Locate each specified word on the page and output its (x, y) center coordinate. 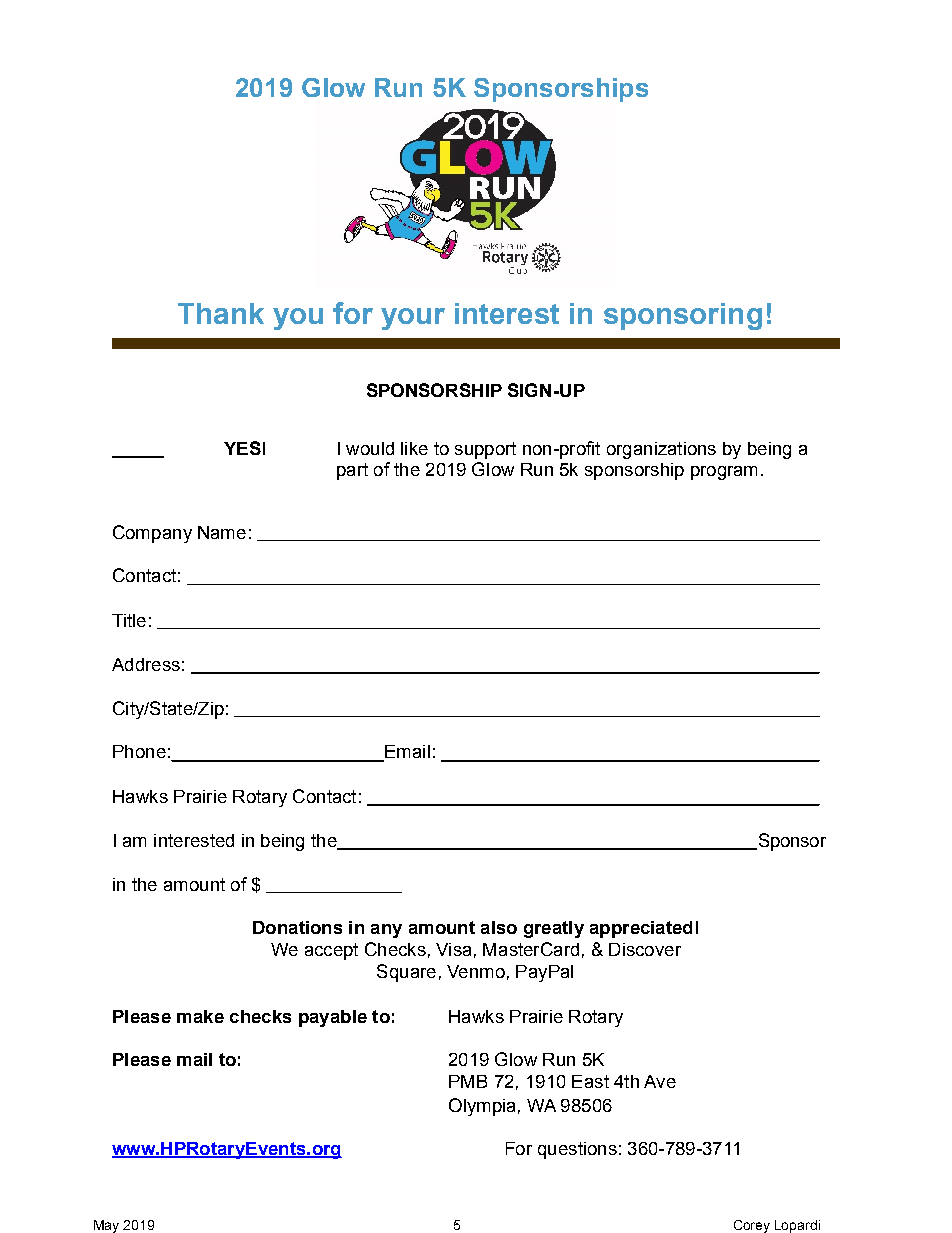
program (724, 473)
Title (129, 620)
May (106, 1226)
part (352, 471)
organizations (661, 450)
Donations (297, 927)
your (413, 319)
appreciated (641, 929)
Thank (221, 313)
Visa (453, 949)
